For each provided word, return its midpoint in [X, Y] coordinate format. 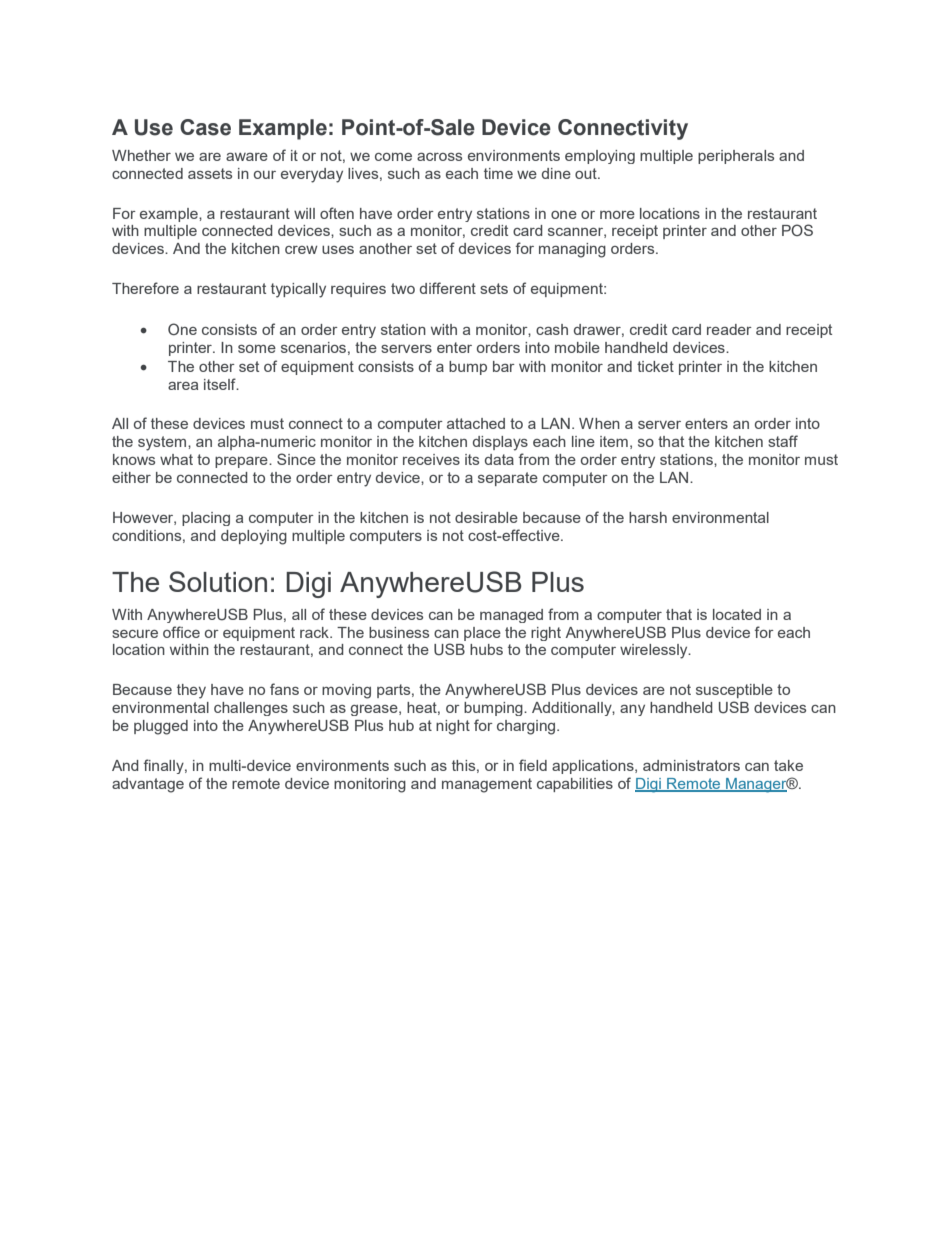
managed [511, 616]
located [737, 614]
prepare [242, 462]
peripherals [736, 157]
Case [205, 127]
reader [729, 329]
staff [783, 441]
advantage [148, 785]
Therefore [145, 288]
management [487, 785]
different [448, 288]
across [439, 157]
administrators [691, 765]
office [181, 632]
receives [431, 459]
